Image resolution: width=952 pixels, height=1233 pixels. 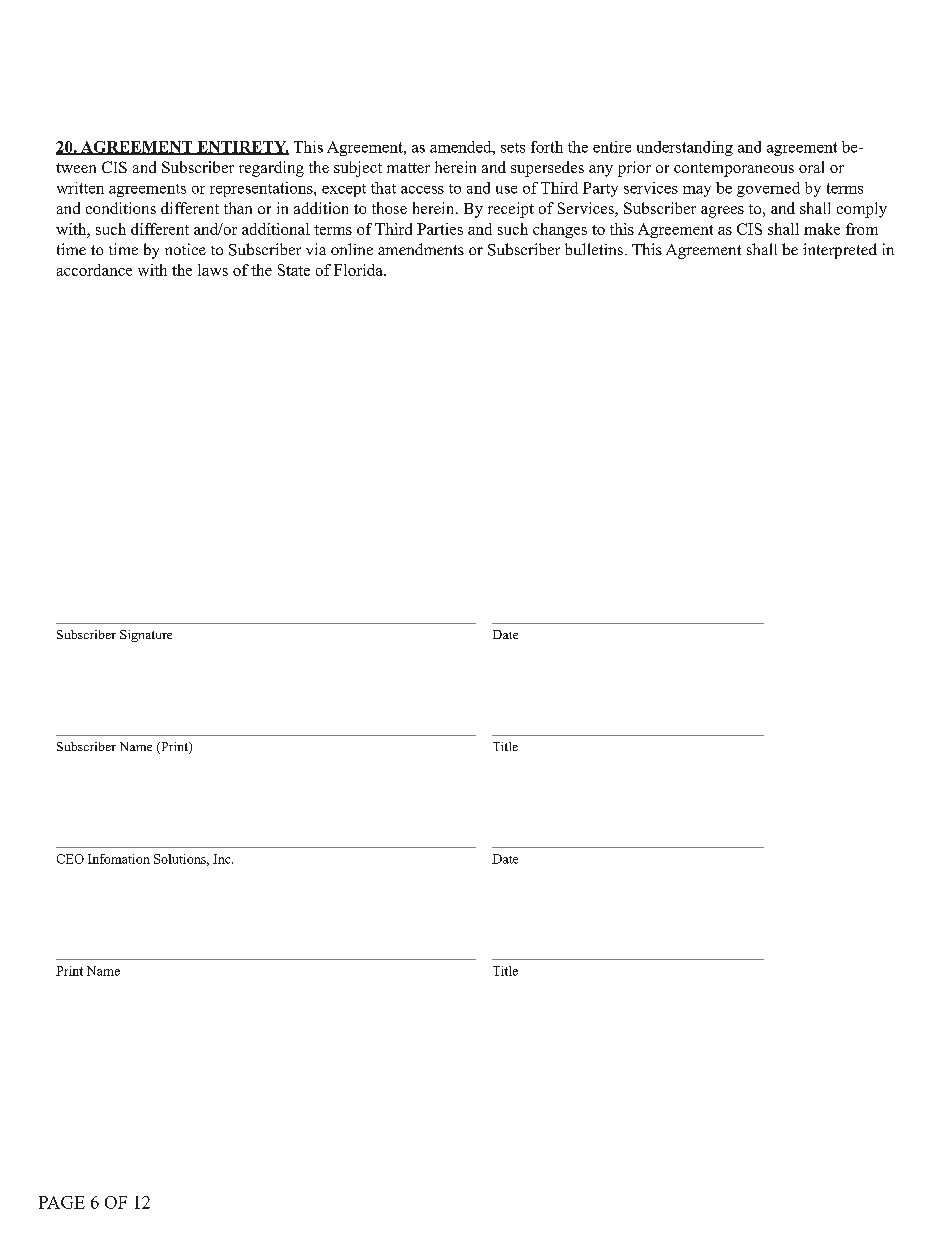 What do you see at coordinates (422, 190) in the screenshot?
I see `access` at bounding box center [422, 190].
